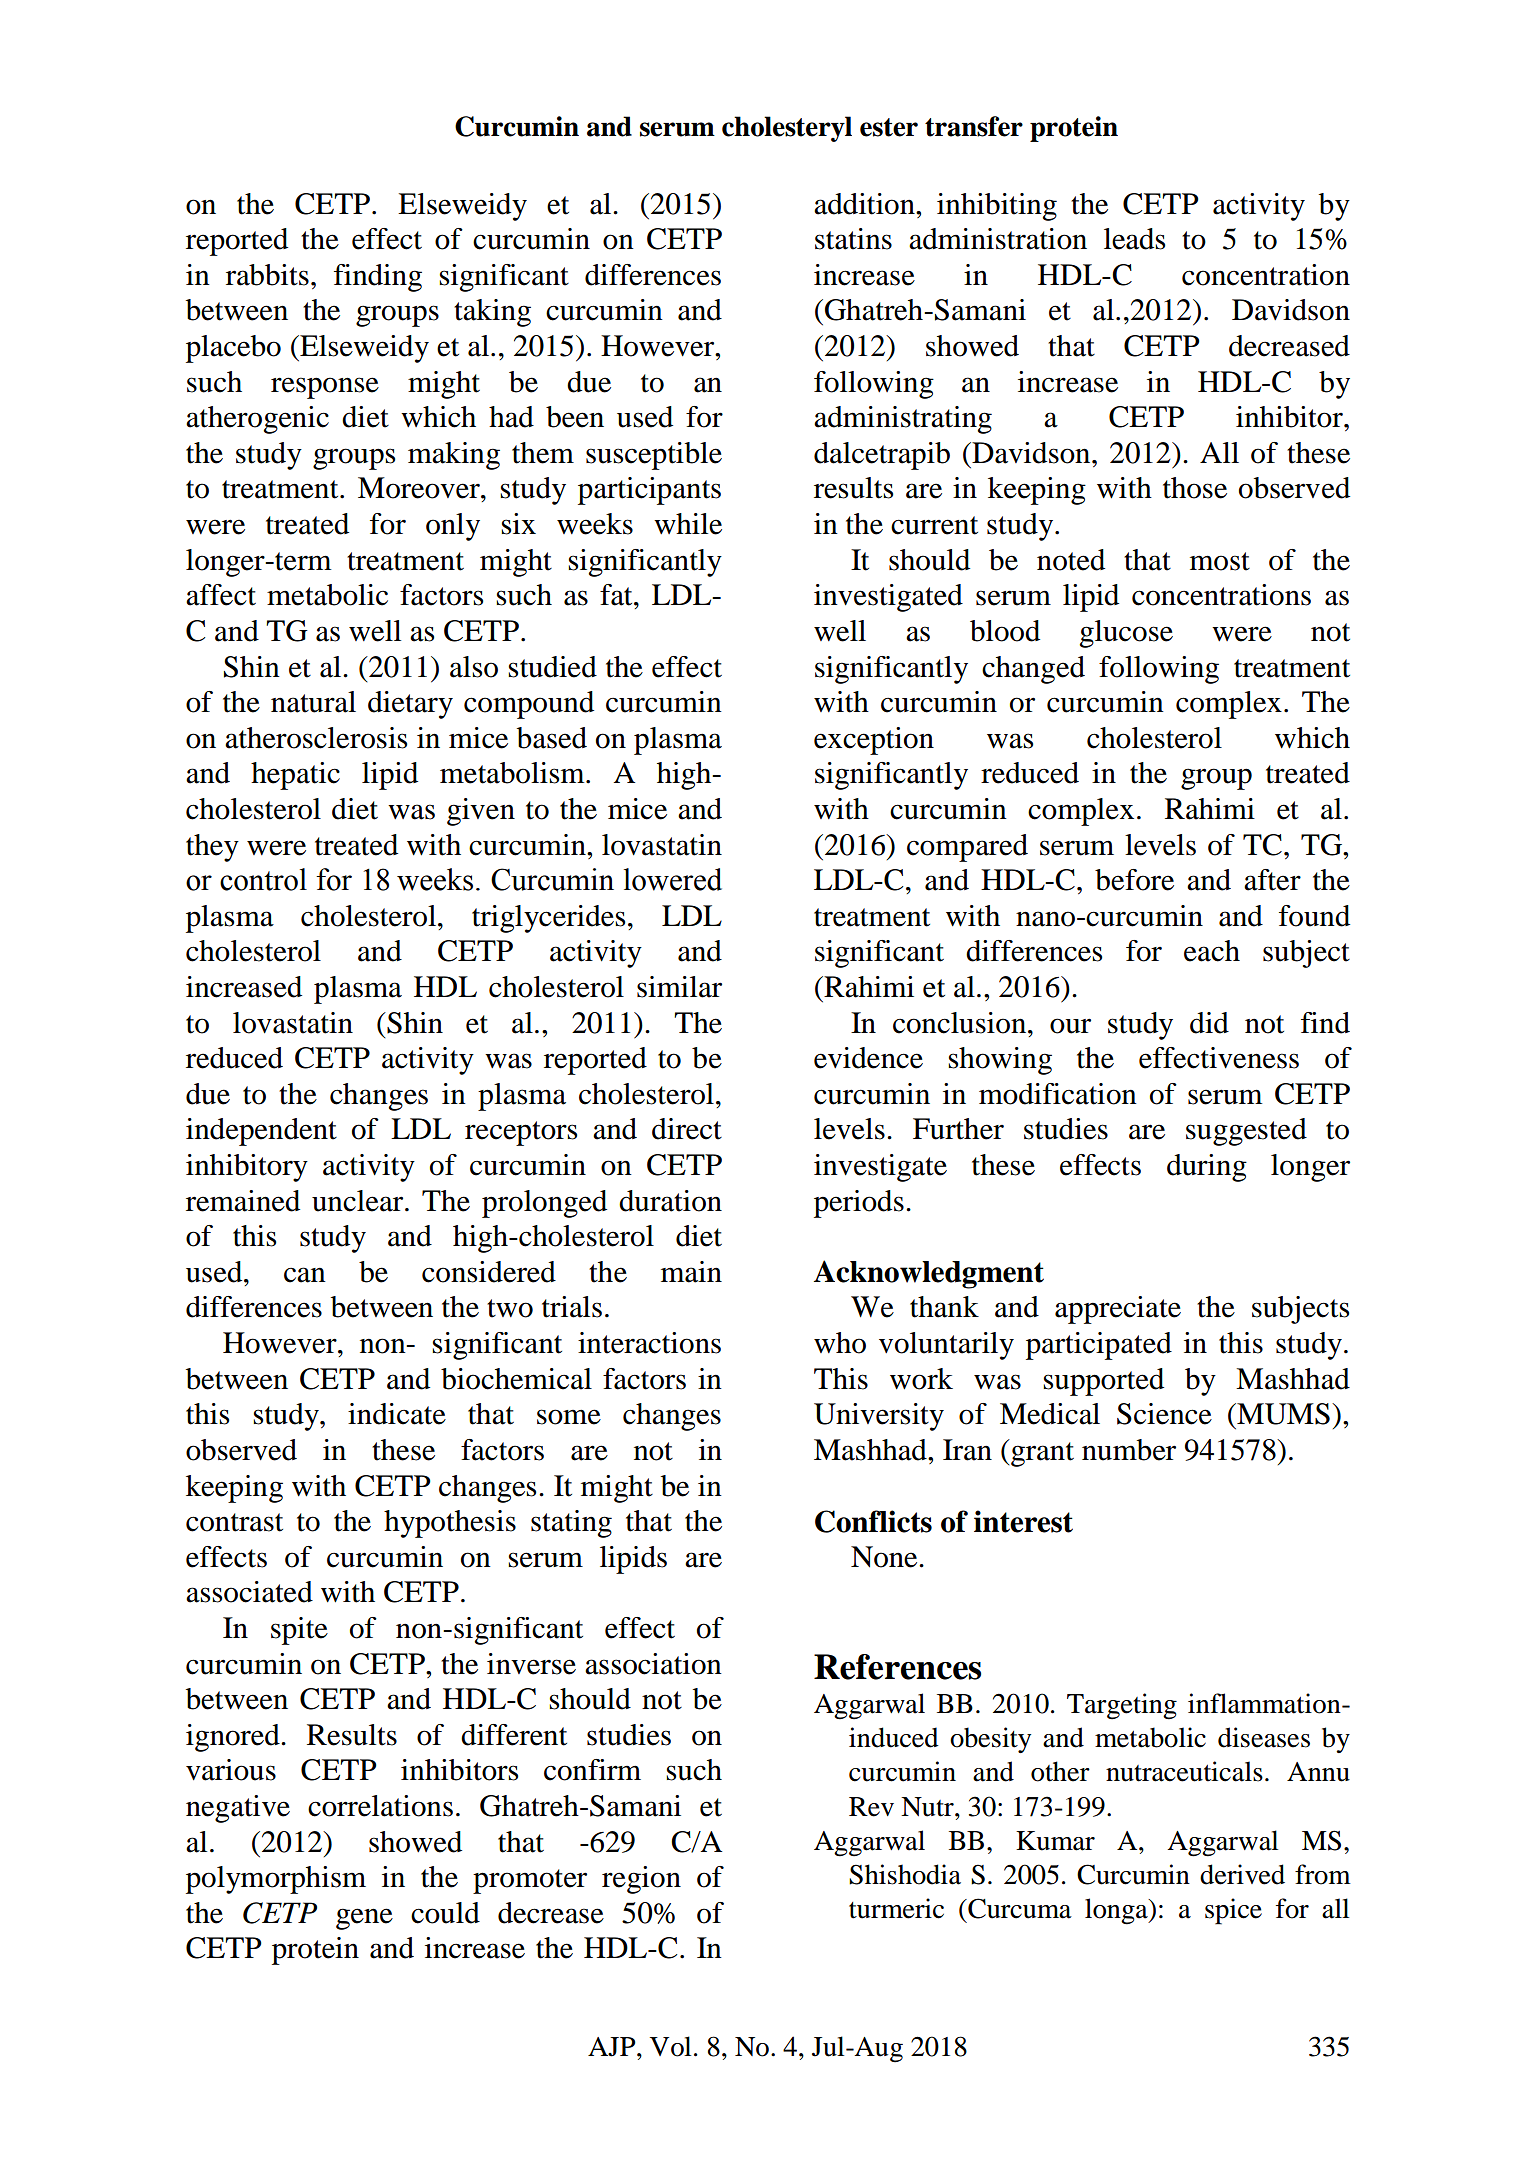 This page has height=2172, width=1536. What do you see at coordinates (679, 987) in the page?
I see `similar` at bounding box center [679, 987].
